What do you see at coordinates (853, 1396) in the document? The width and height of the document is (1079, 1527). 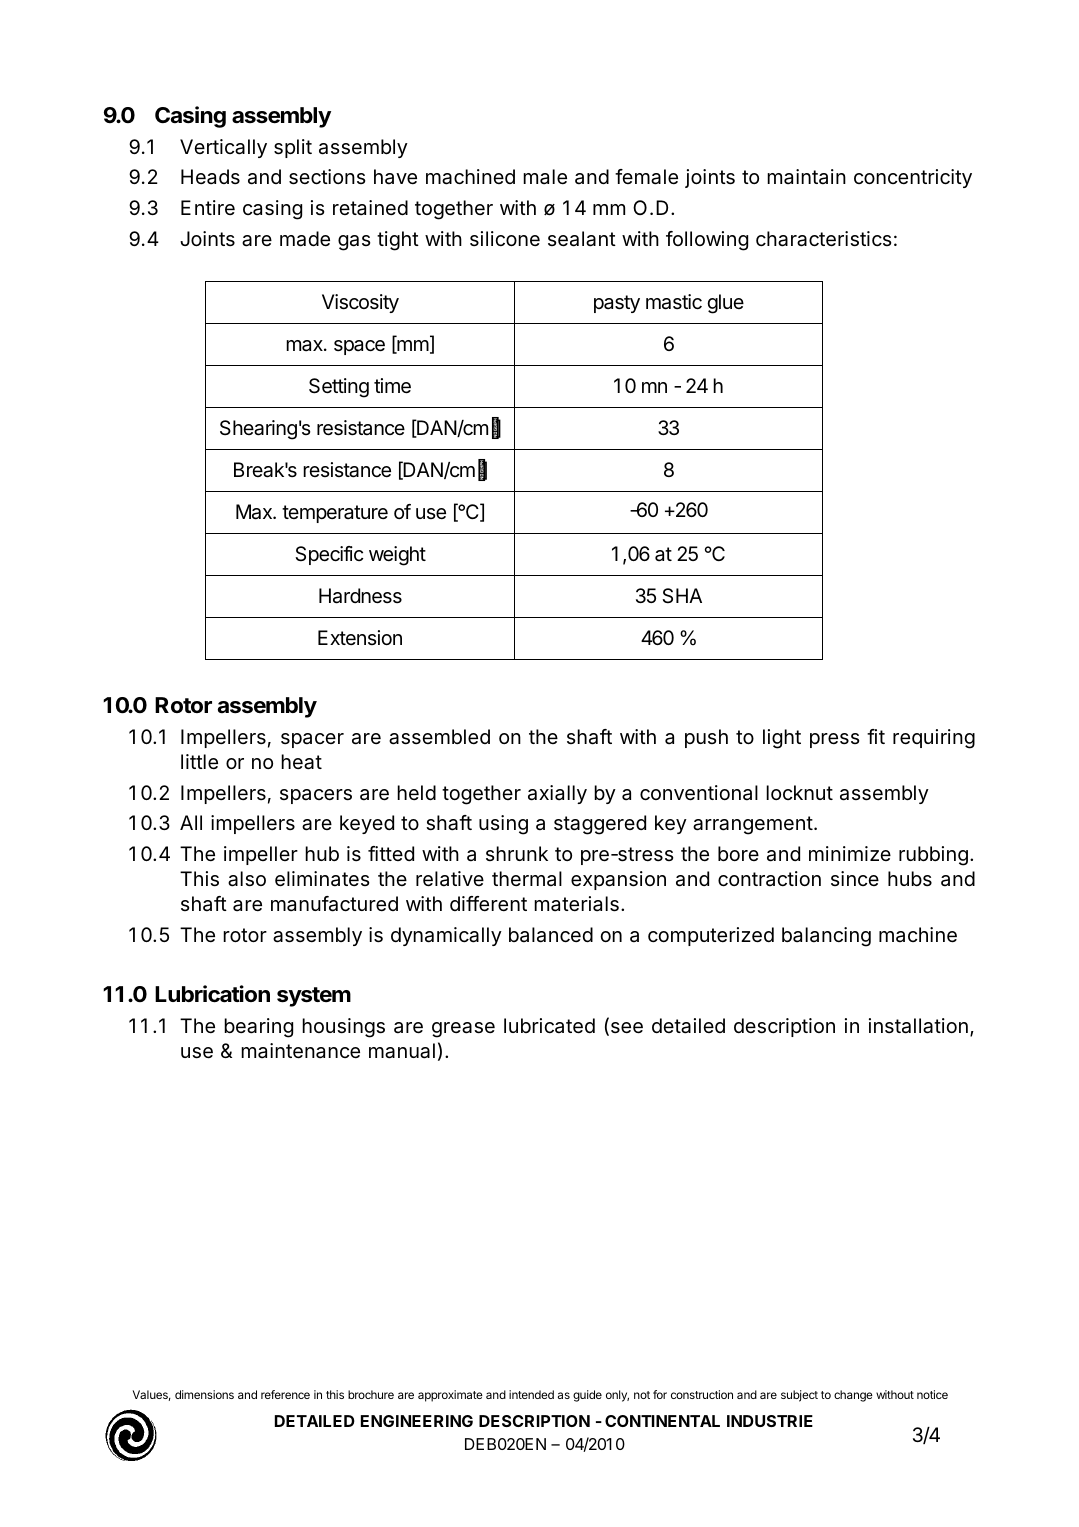 I see `change` at bounding box center [853, 1396].
